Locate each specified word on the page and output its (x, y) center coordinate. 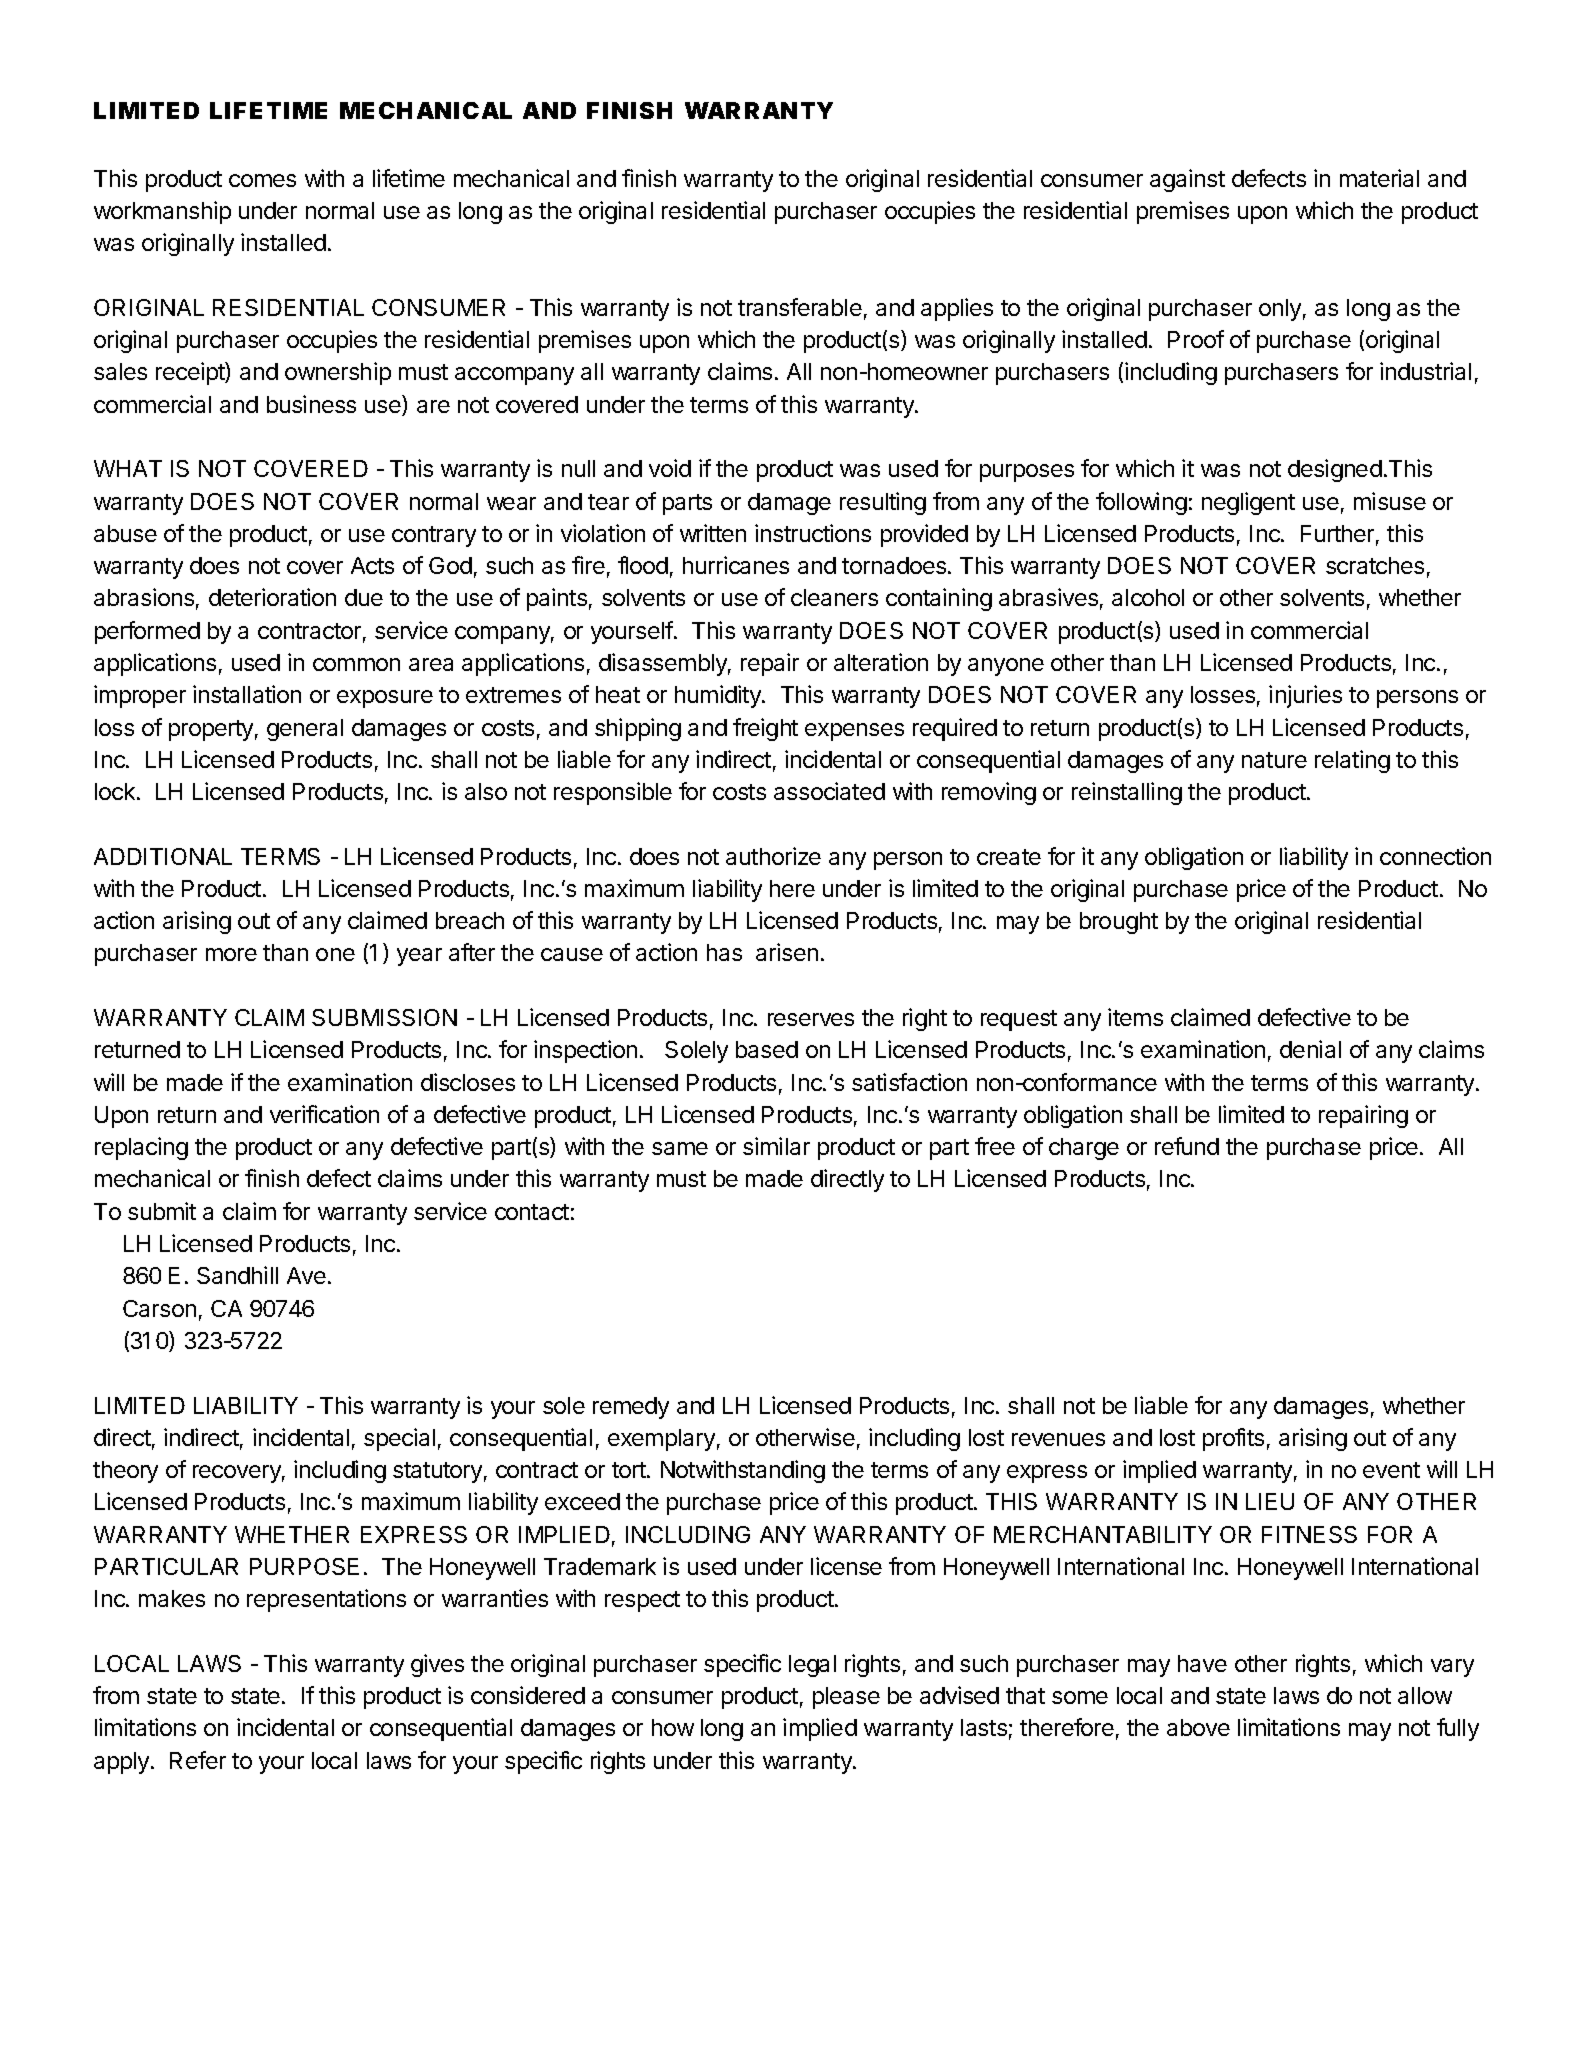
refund (1187, 1146)
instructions (813, 533)
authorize (773, 856)
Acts (372, 565)
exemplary (661, 1440)
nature (1274, 760)
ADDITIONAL (163, 856)
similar (776, 1146)
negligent (1248, 503)
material (1379, 178)
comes (262, 180)
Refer (198, 1760)
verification (324, 1114)
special (399, 1439)
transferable (800, 307)
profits (1233, 1439)
